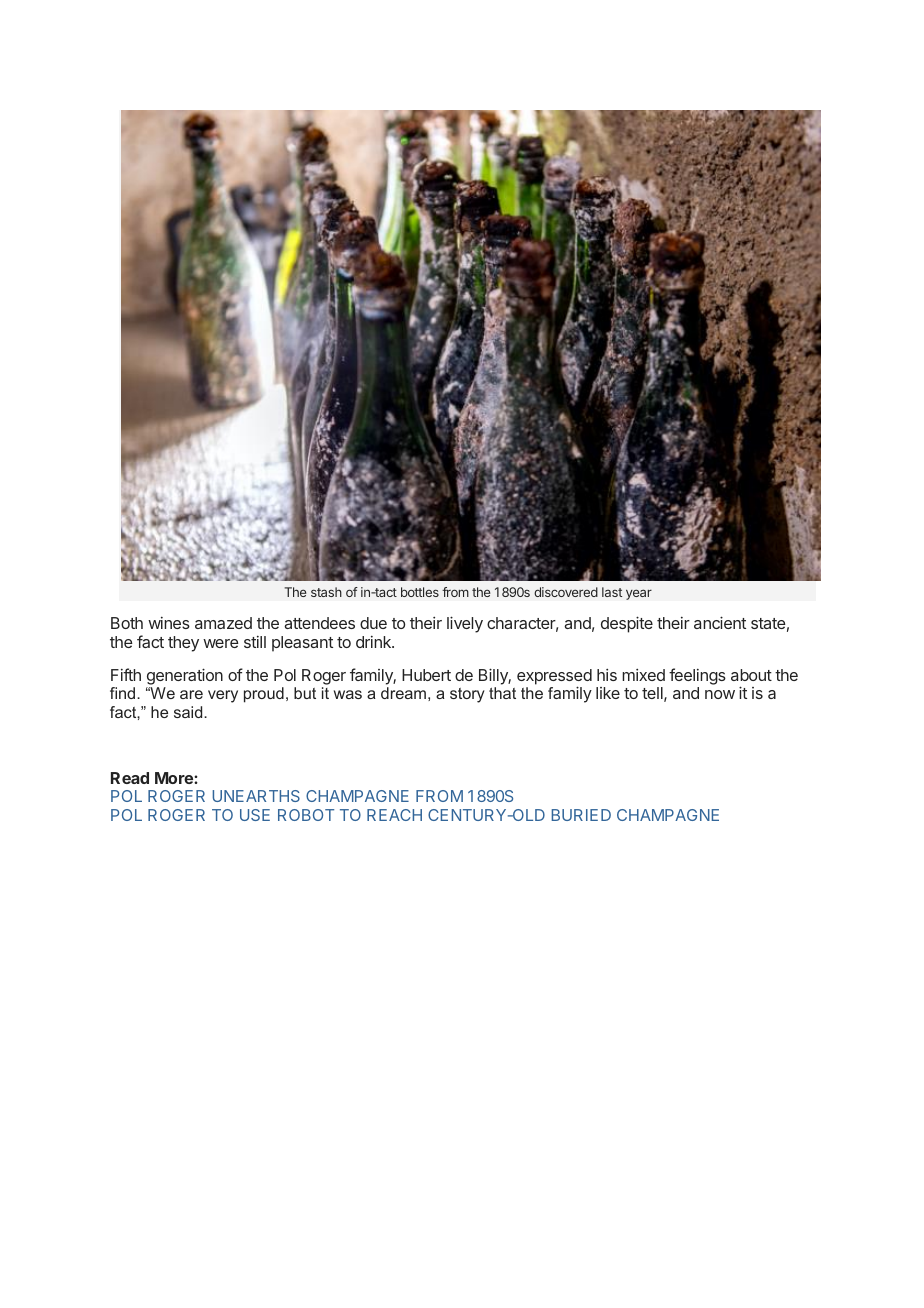 The image size is (924, 1308). I want to click on now, so click(720, 694).
